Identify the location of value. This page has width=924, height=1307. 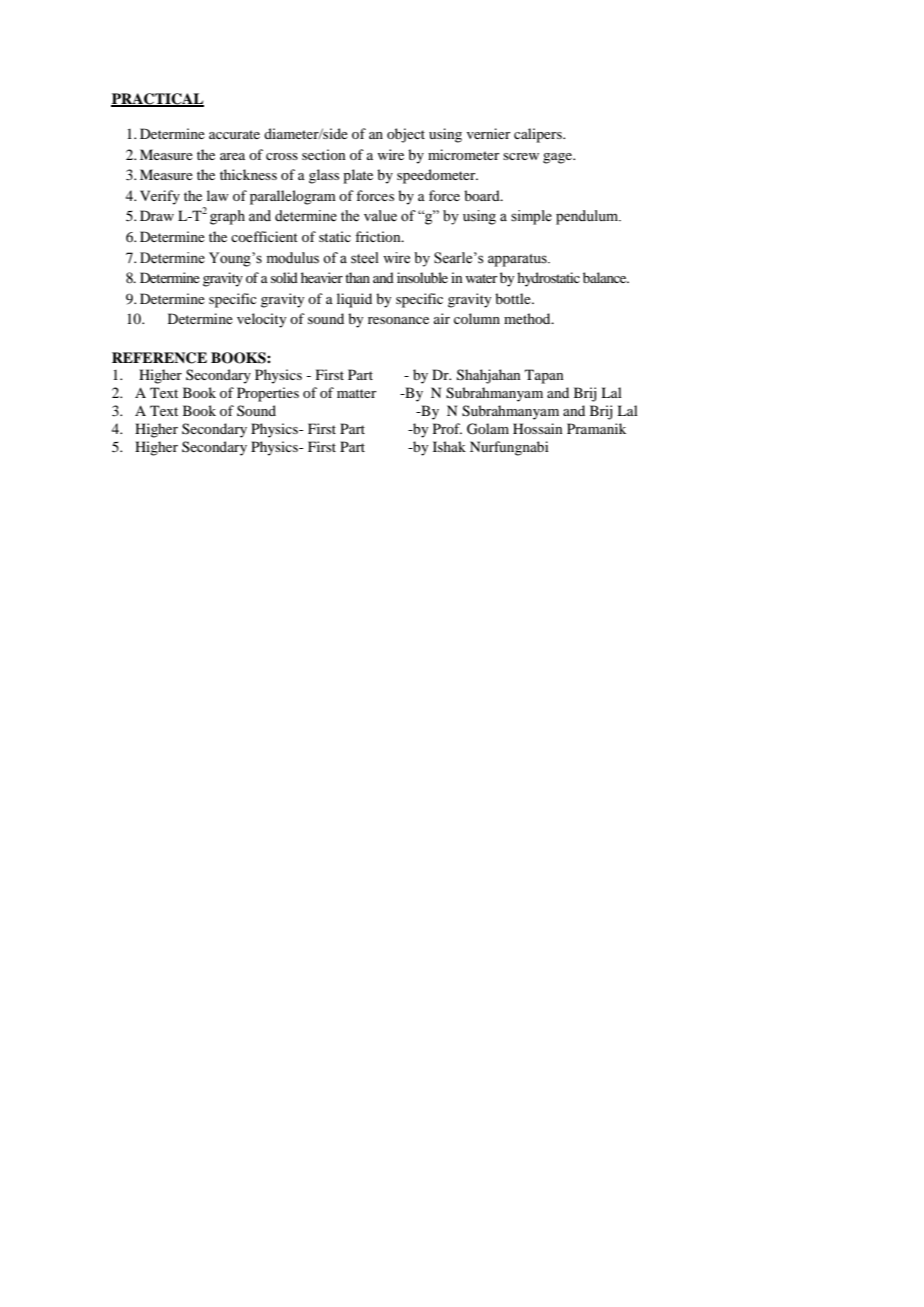
(380, 216).
